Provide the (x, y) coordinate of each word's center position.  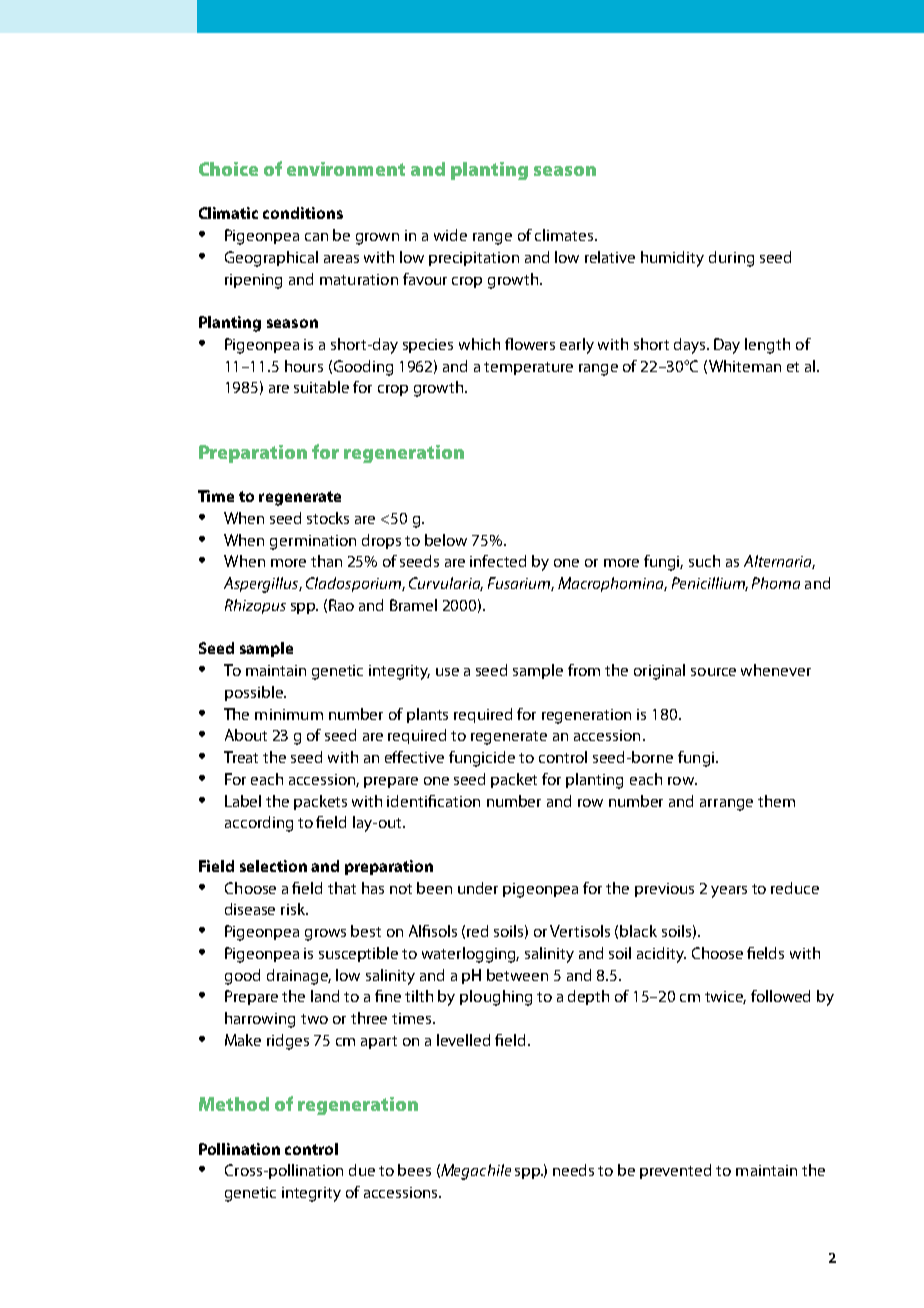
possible (255, 693)
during (731, 259)
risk (294, 909)
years (729, 892)
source (713, 672)
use (447, 672)
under (478, 888)
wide (450, 235)
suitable (321, 387)
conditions (303, 213)
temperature (528, 368)
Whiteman (745, 366)
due (362, 1170)
